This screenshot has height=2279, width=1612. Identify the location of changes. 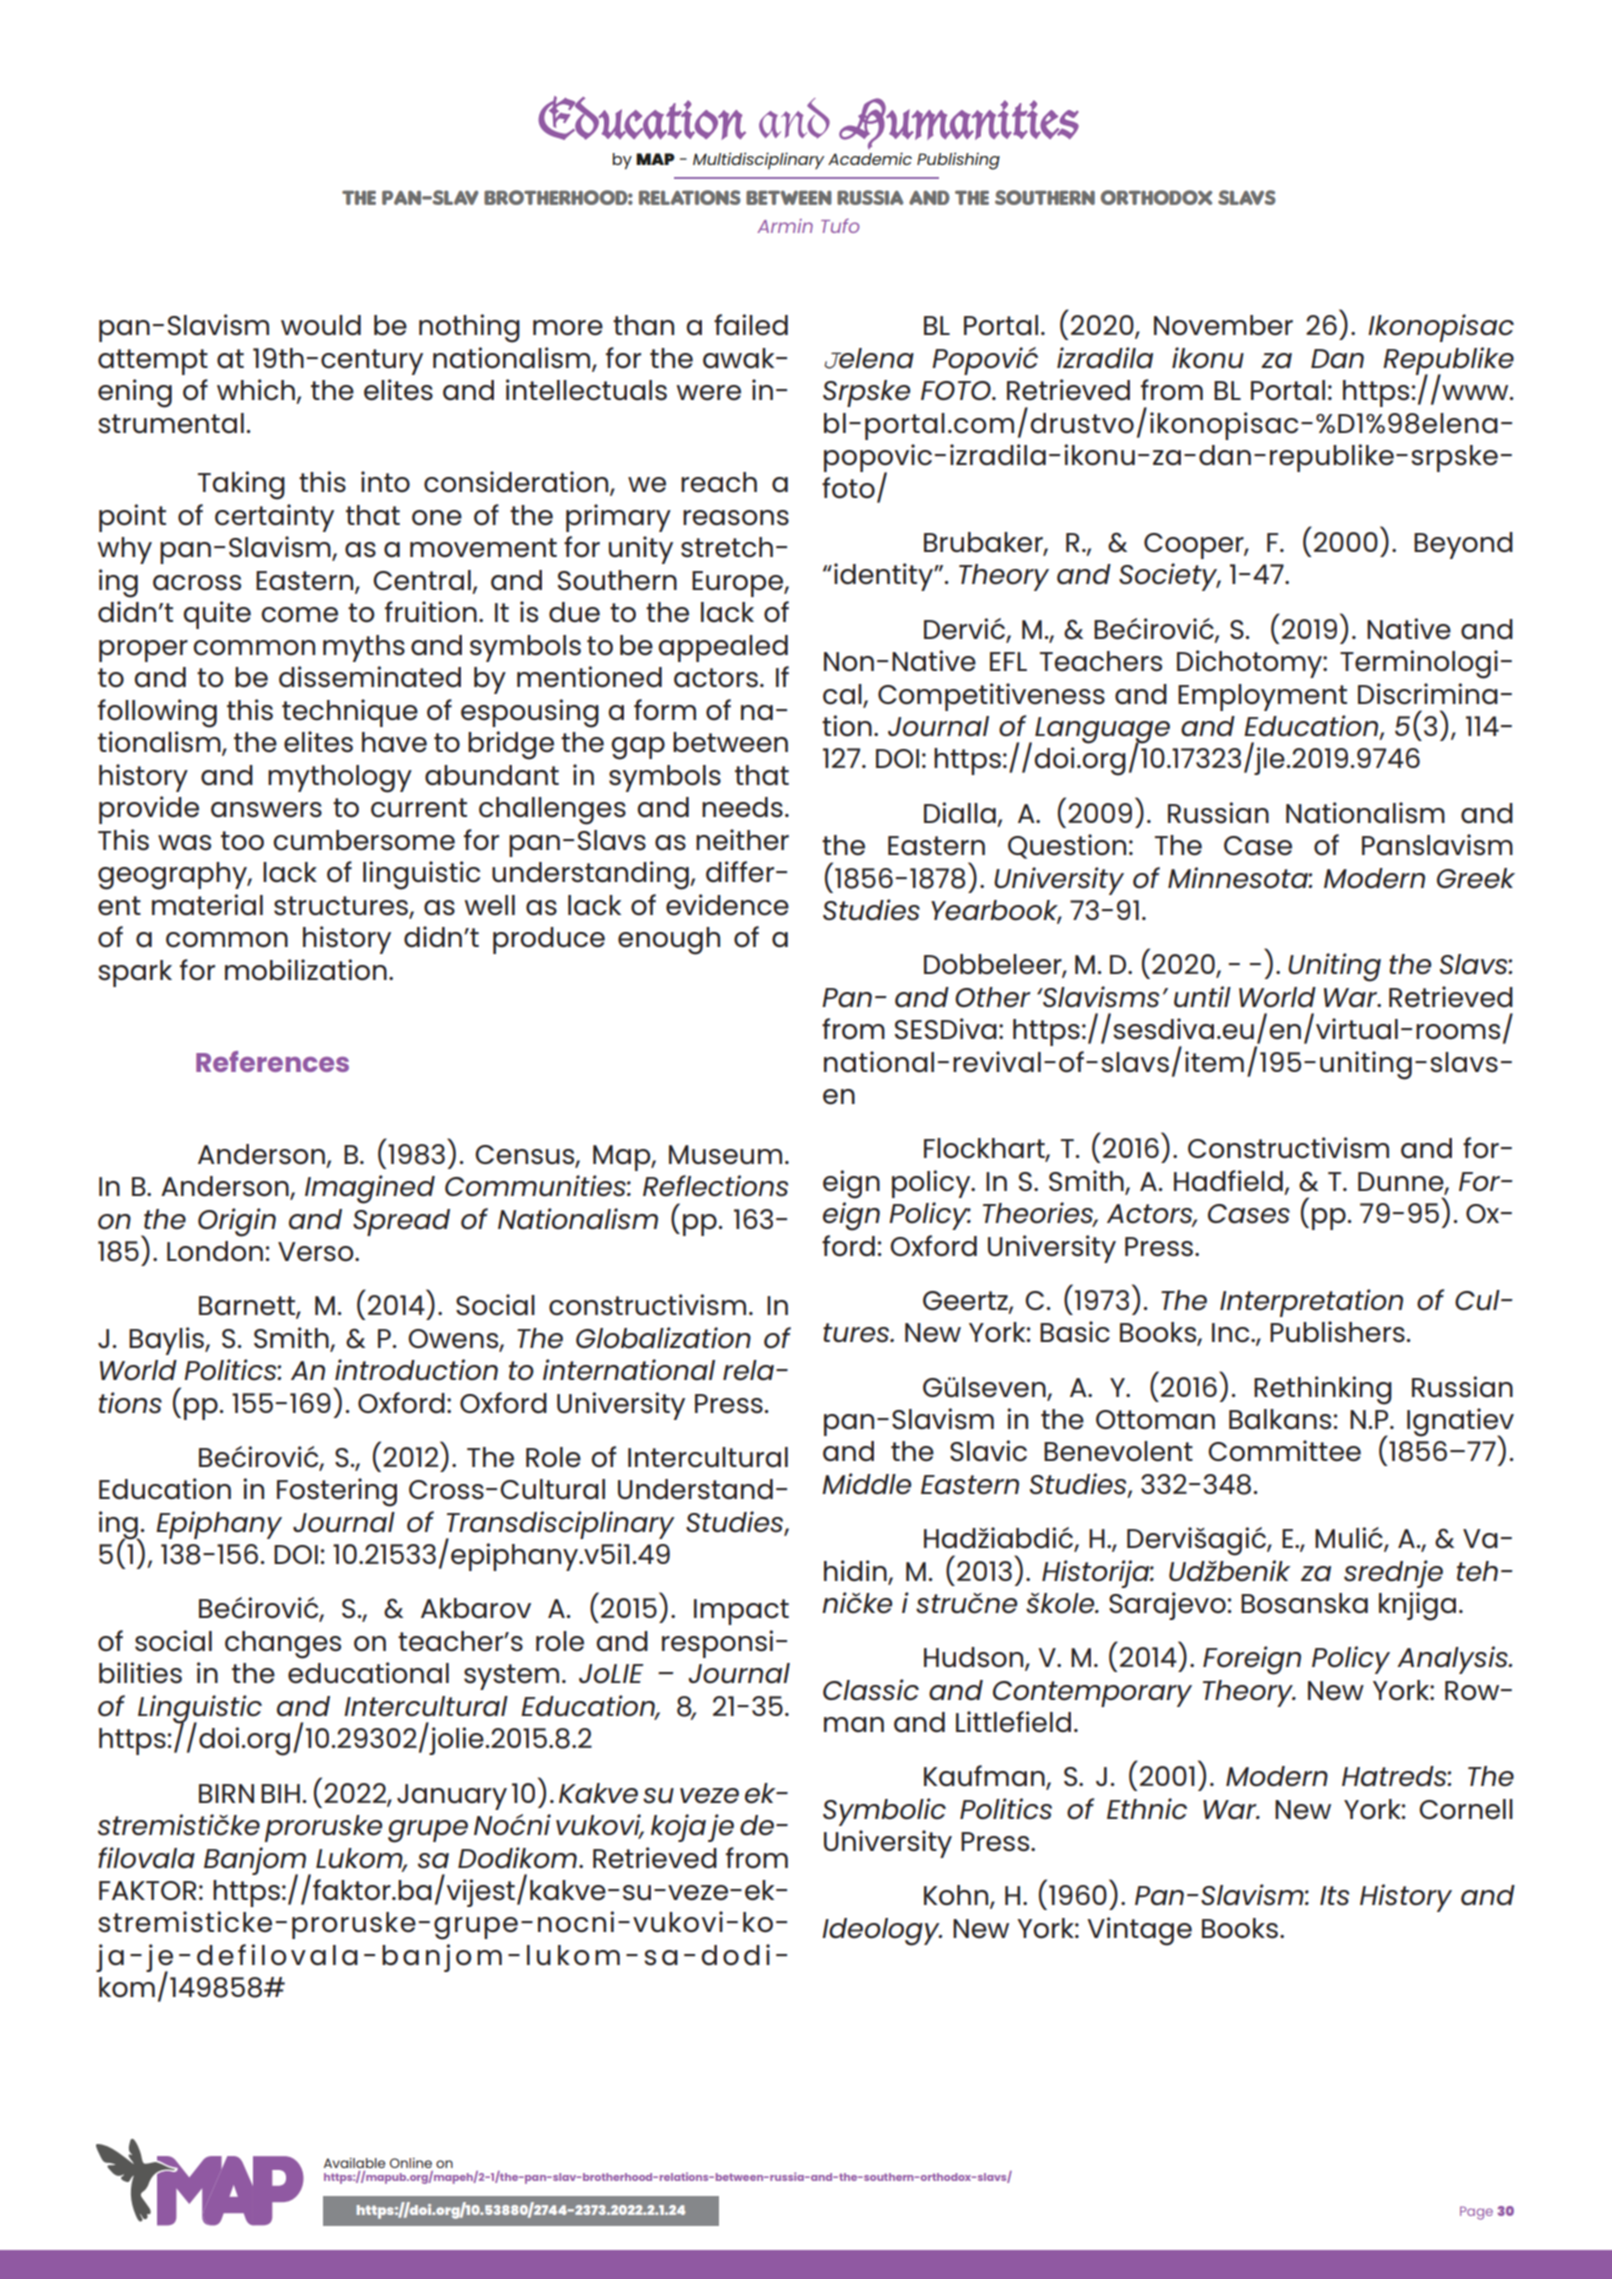
(283, 1645).
